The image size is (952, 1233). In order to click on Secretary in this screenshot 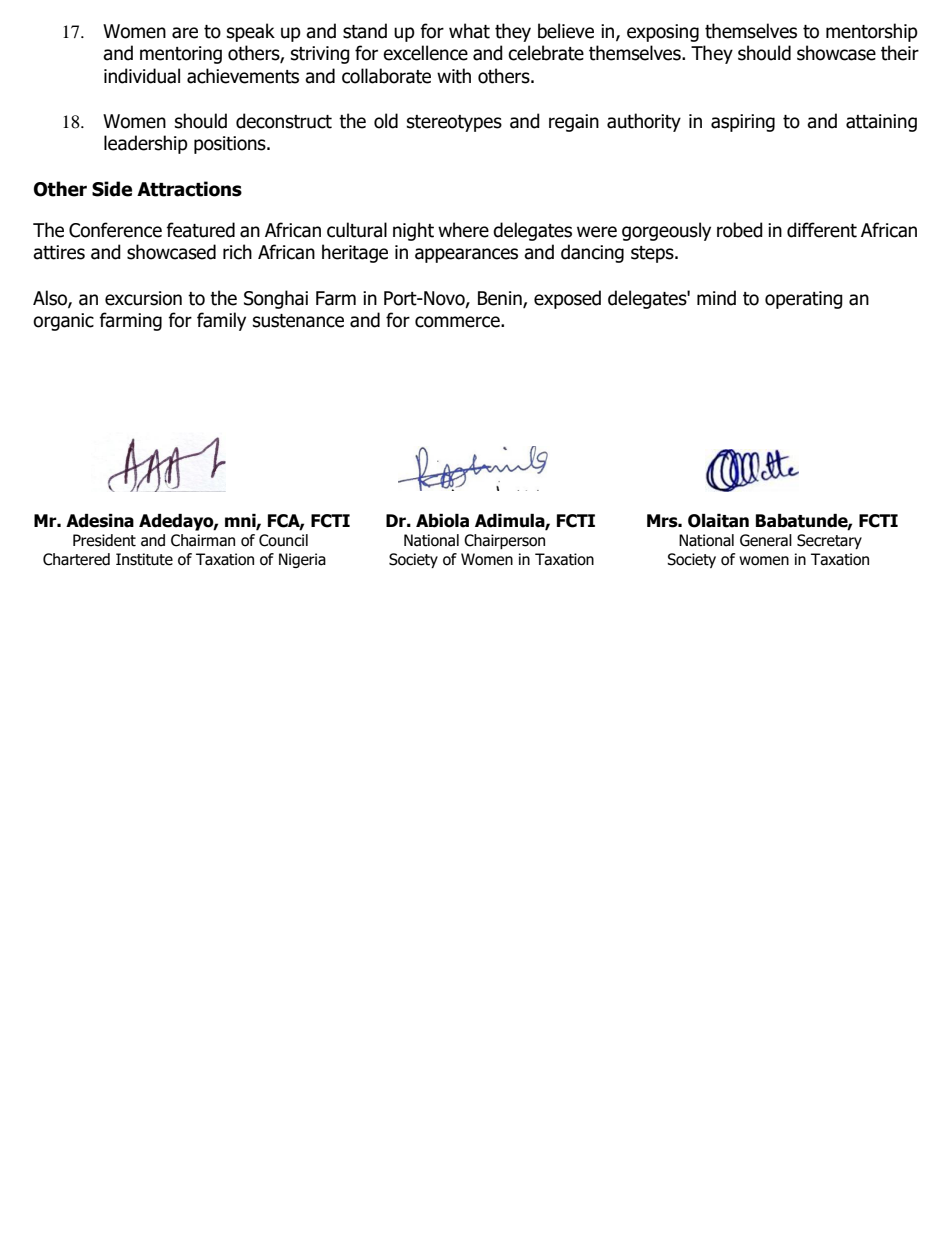, I will do `click(829, 541)`.
